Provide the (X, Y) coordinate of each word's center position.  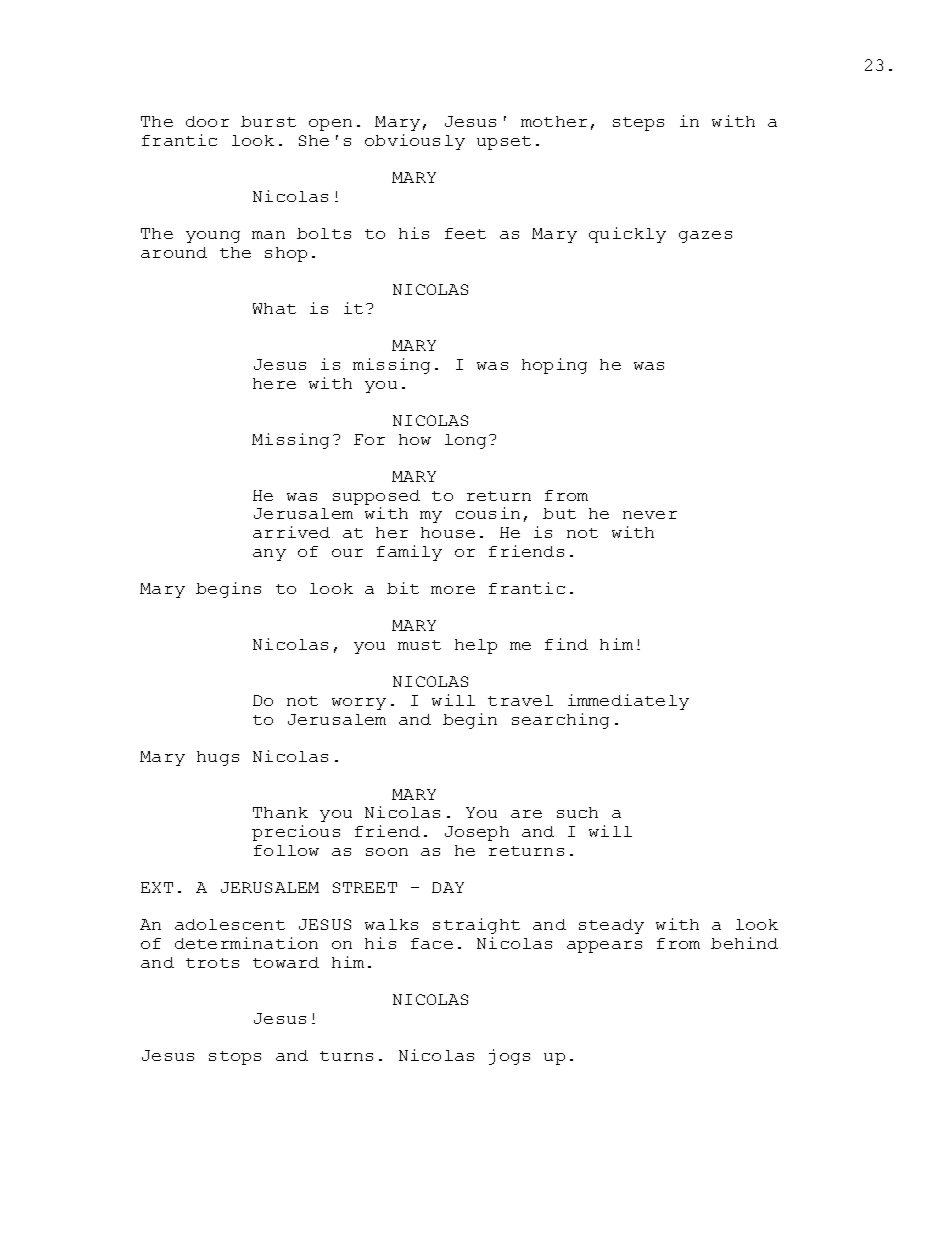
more (453, 590)
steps (638, 124)
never (650, 515)
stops (235, 1058)
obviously (415, 142)
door (207, 121)
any (269, 555)
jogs (509, 1057)
